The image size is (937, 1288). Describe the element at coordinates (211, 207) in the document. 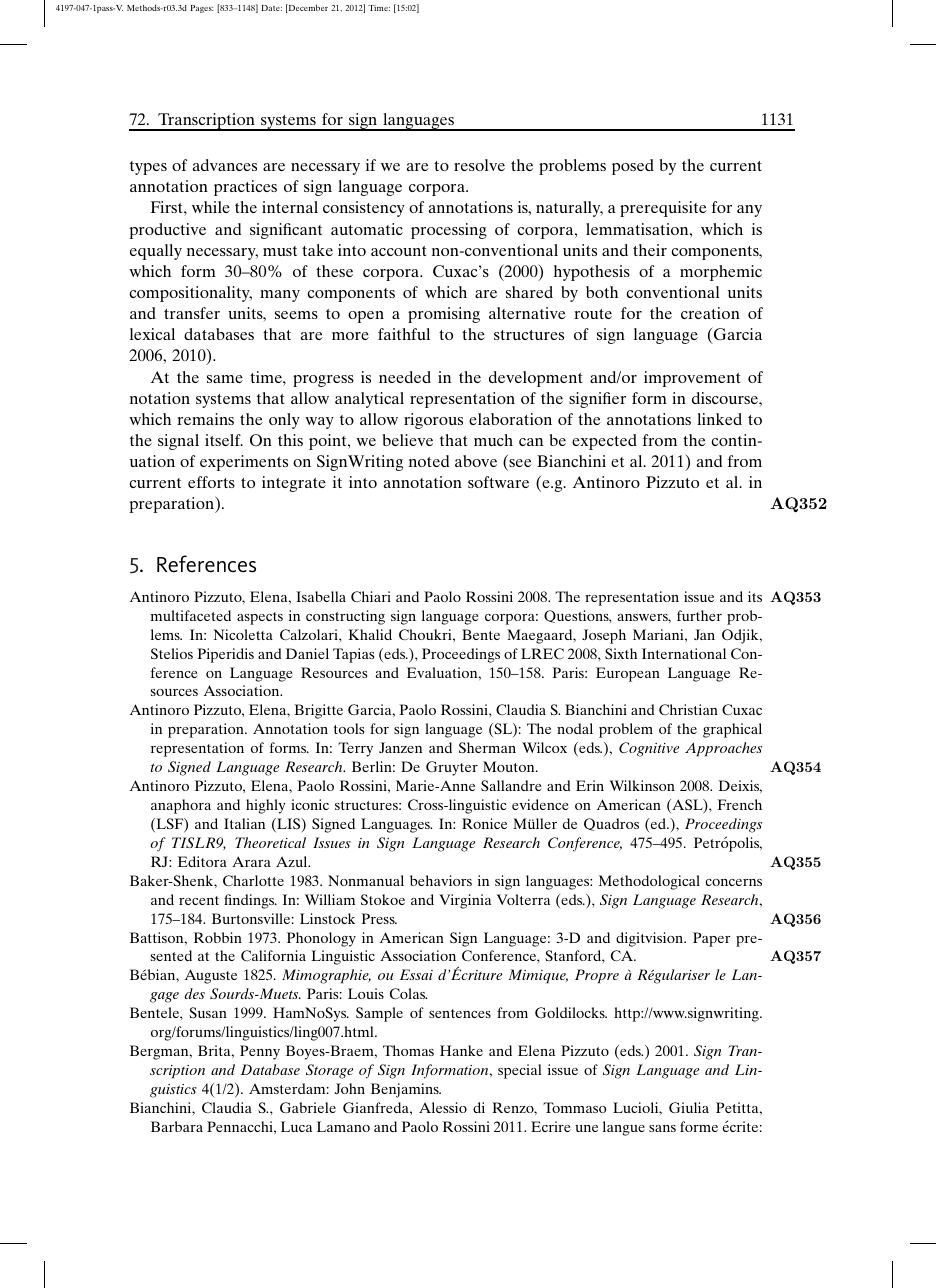

I see `while` at that location.
